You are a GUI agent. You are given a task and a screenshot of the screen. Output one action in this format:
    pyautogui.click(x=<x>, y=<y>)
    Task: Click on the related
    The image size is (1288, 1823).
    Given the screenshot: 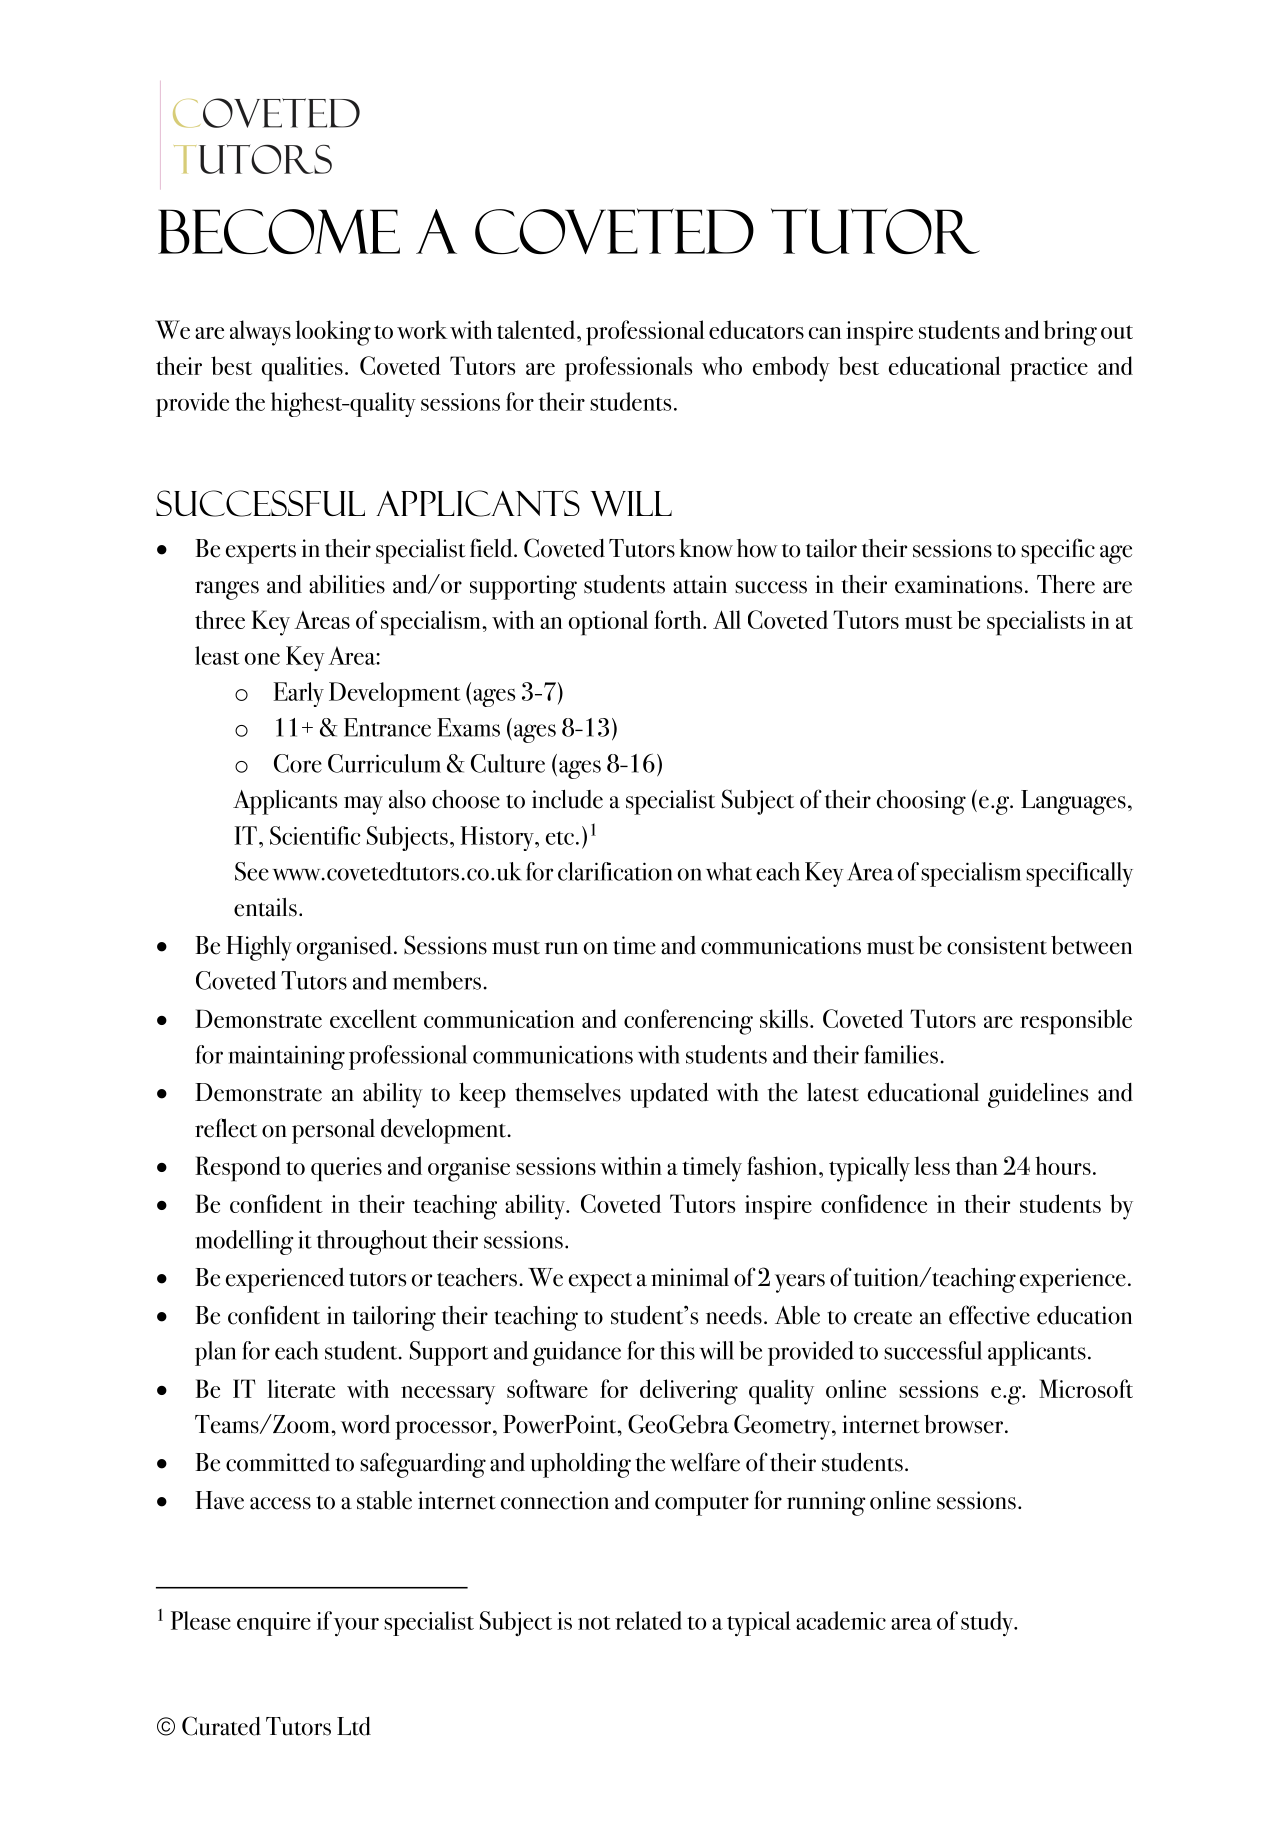 What is the action you would take?
    pyautogui.click(x=648, y=1620)
